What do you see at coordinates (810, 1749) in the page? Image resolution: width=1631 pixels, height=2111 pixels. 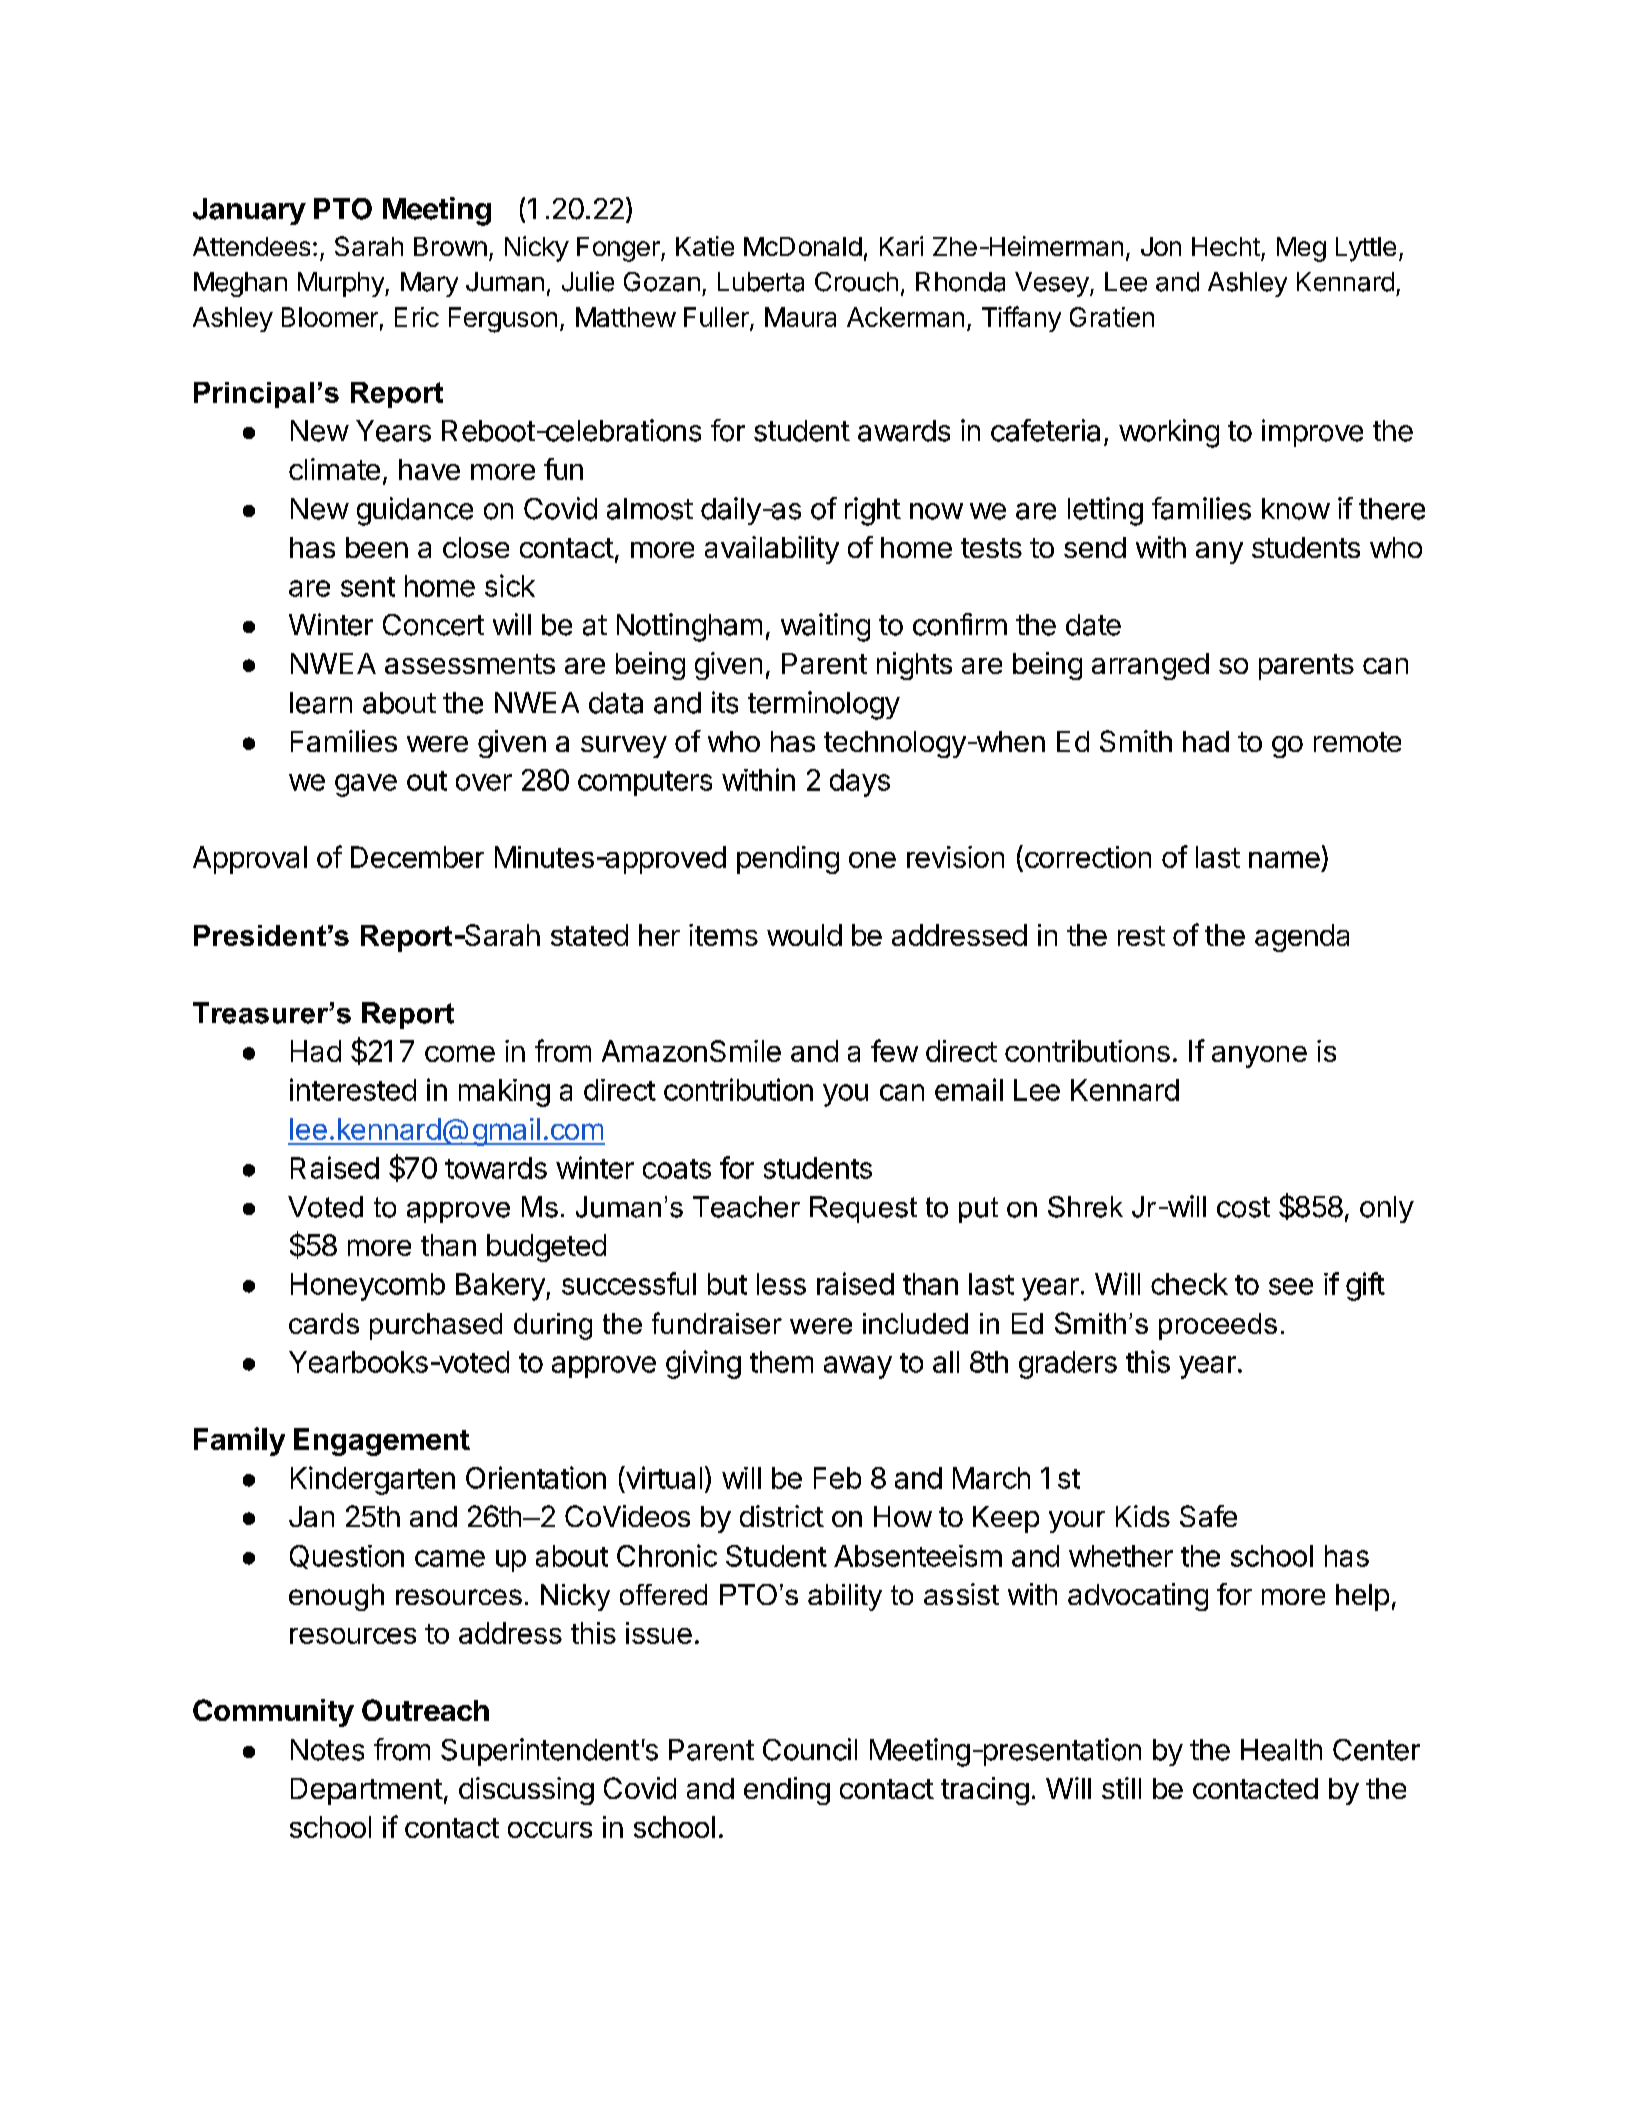 I see `Council` at bounding box center [810, 1749].
